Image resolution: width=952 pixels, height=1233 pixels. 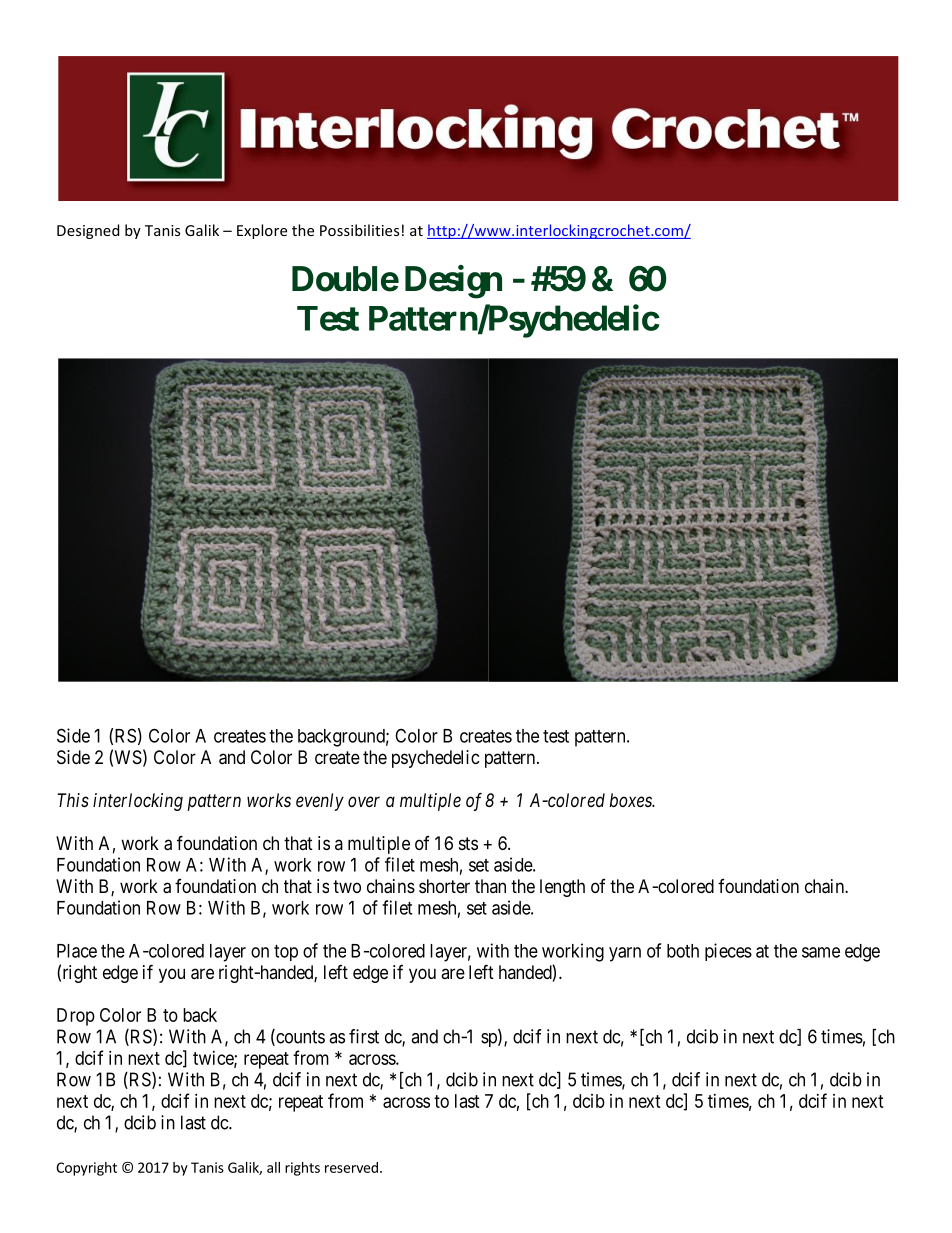 What do you see at coordinates (468, 843) in the screenshot?
I see `sts` at bounding box center [468, 843].
